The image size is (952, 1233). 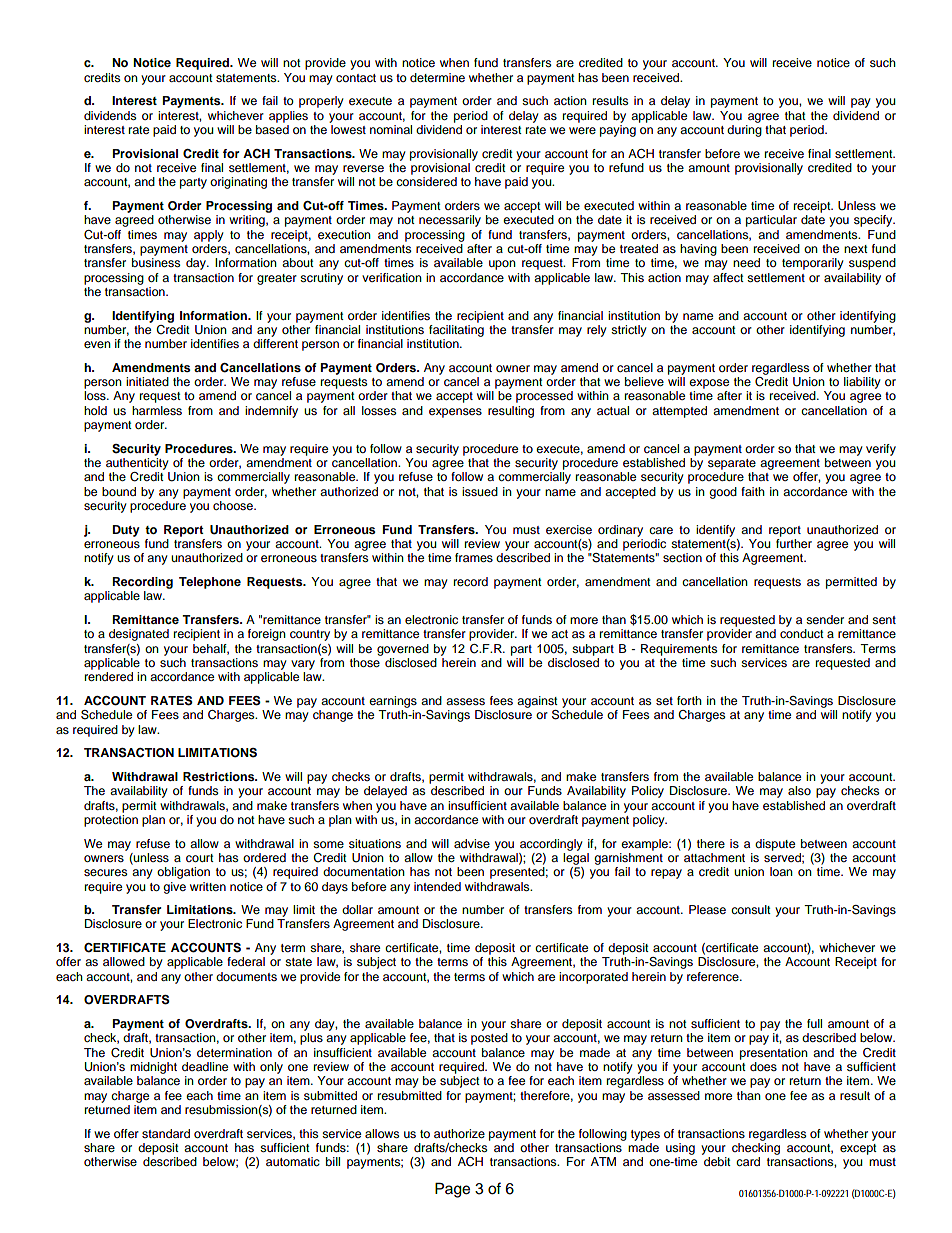 What do you see at coordinates (748, 1161) in the screenshot?
I see `card` at bounding box center [748, 1161].
